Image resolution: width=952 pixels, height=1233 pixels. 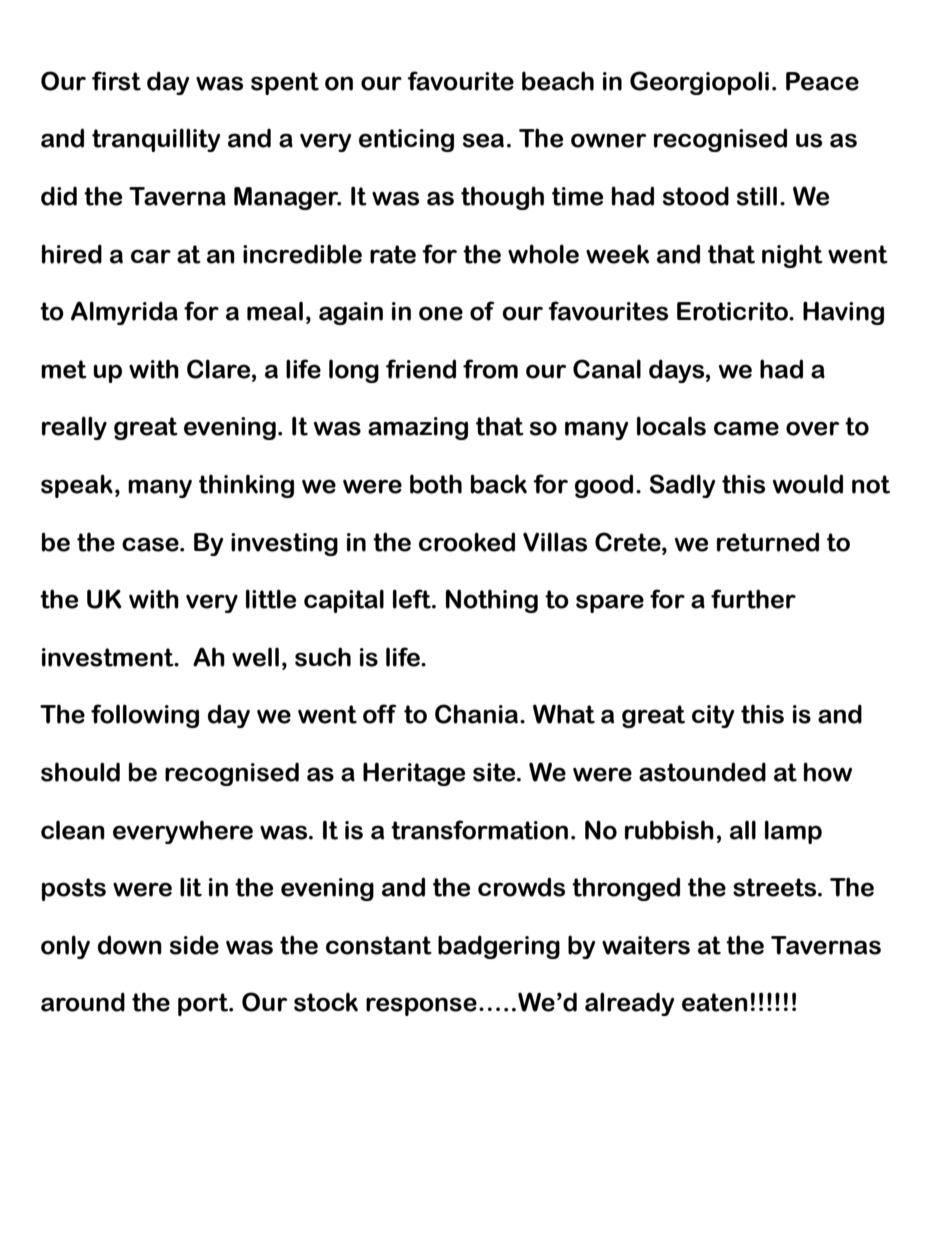 I want to click on following, so click(x=145, y=716).
